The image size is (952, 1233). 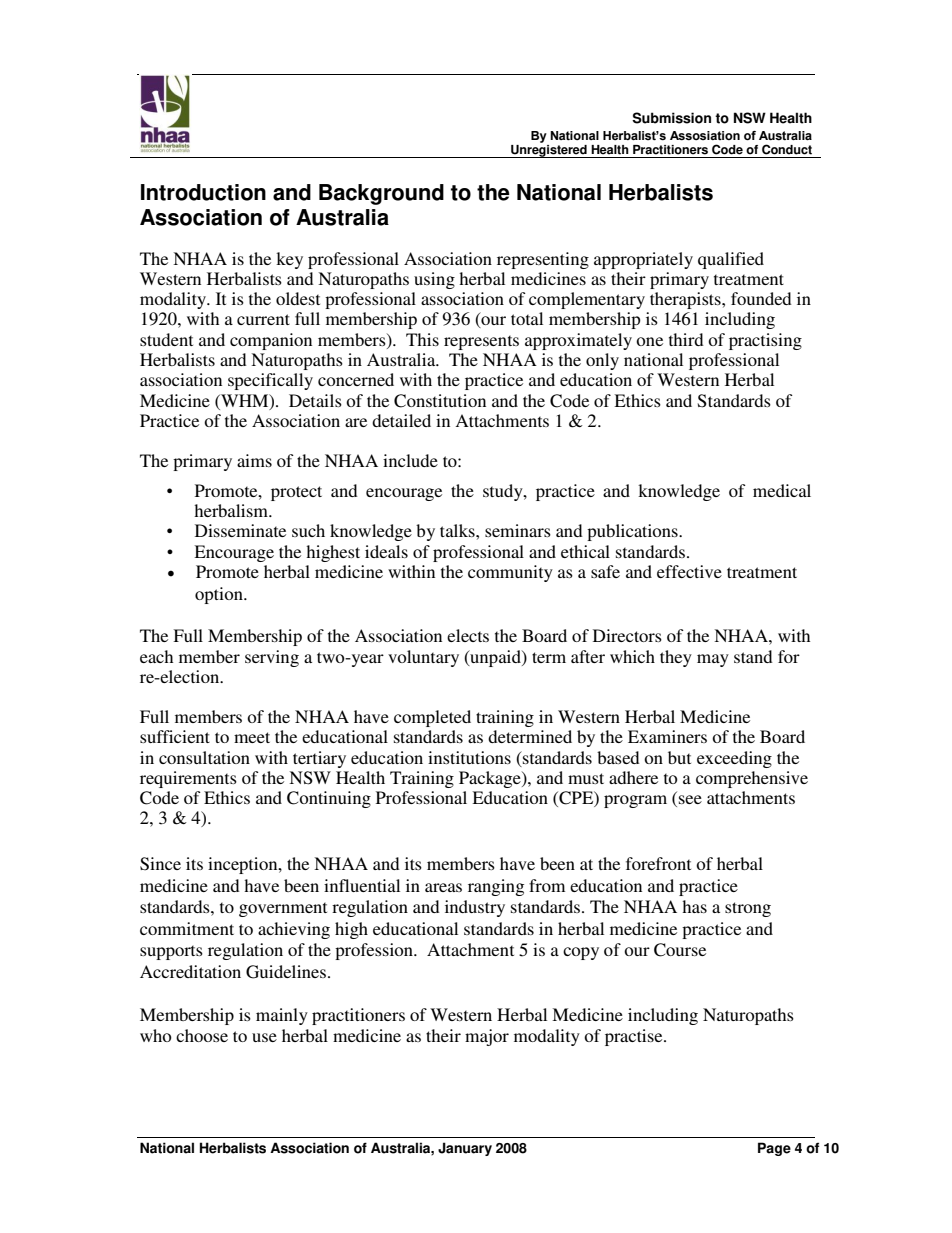 What do you see at coordinates (468, 635) in the screenshot?
I see `elects` at bounding box center [468, 635].
